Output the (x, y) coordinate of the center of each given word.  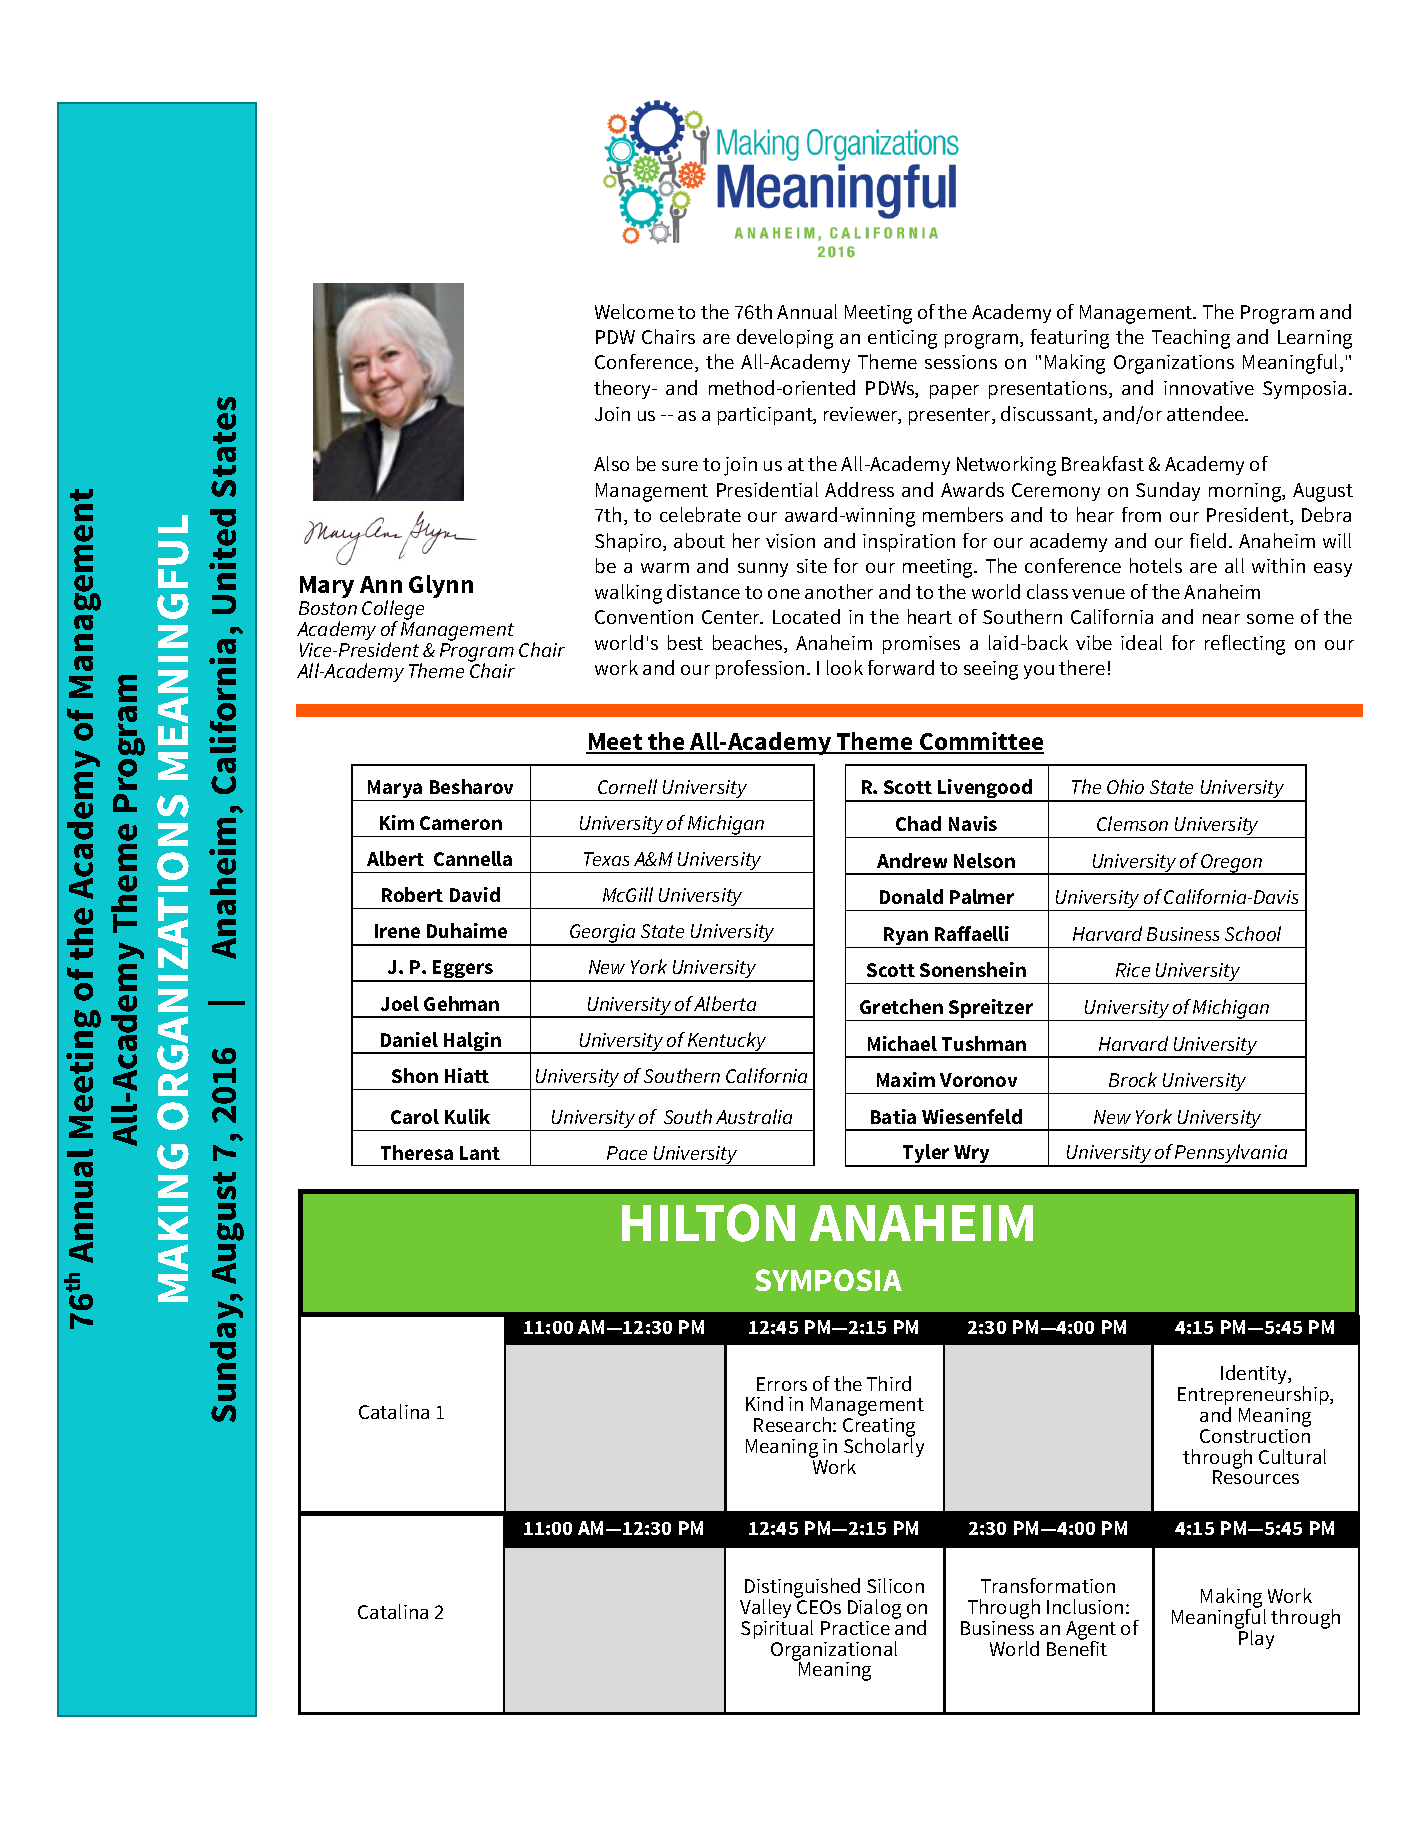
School (1253, 933)
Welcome (634, 311)
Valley (765, 1608)
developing (785, 339)
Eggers (463, 971)
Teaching (1191, 339)
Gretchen (901, 1006)
